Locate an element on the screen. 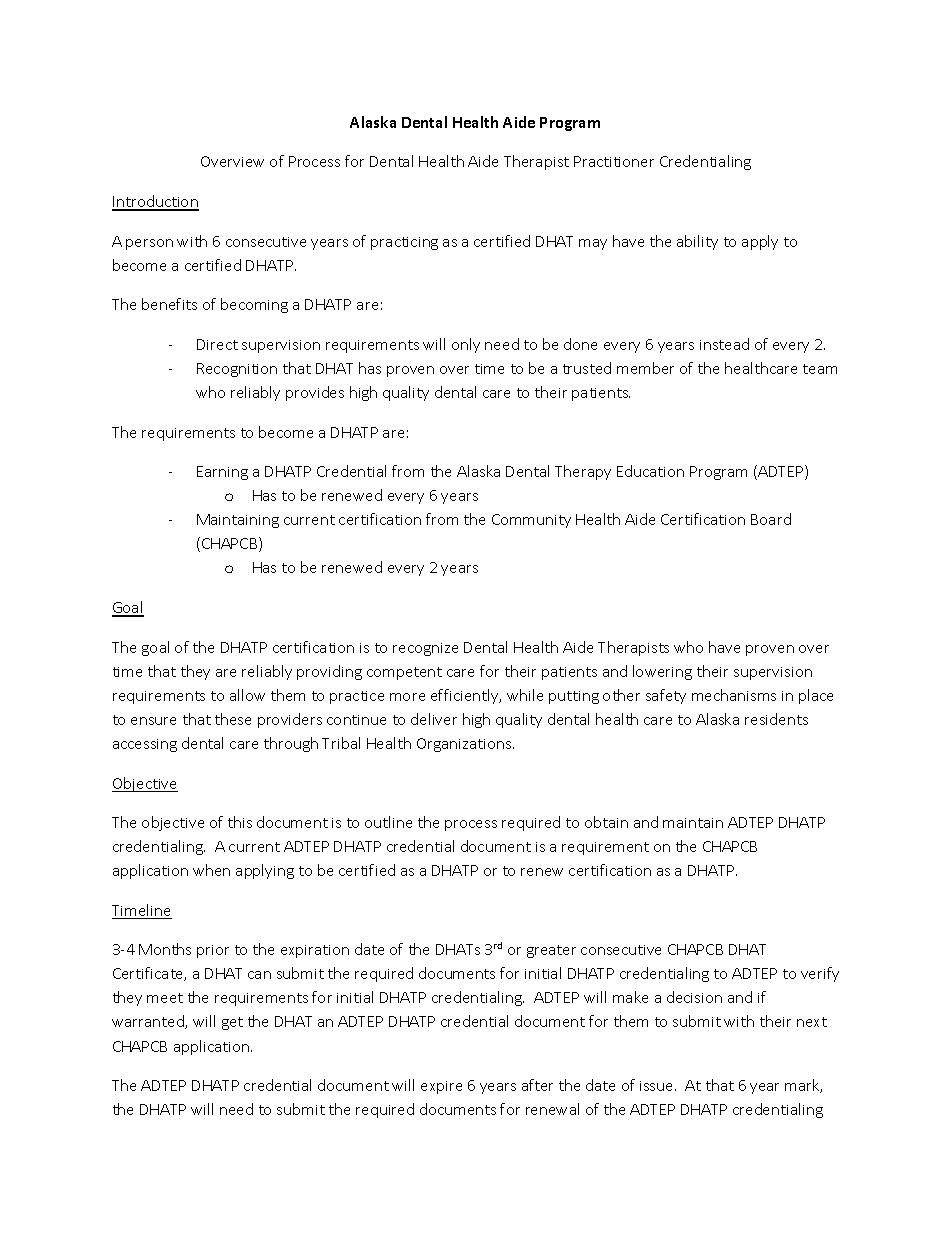  these is located at coordinates (233, 719).
